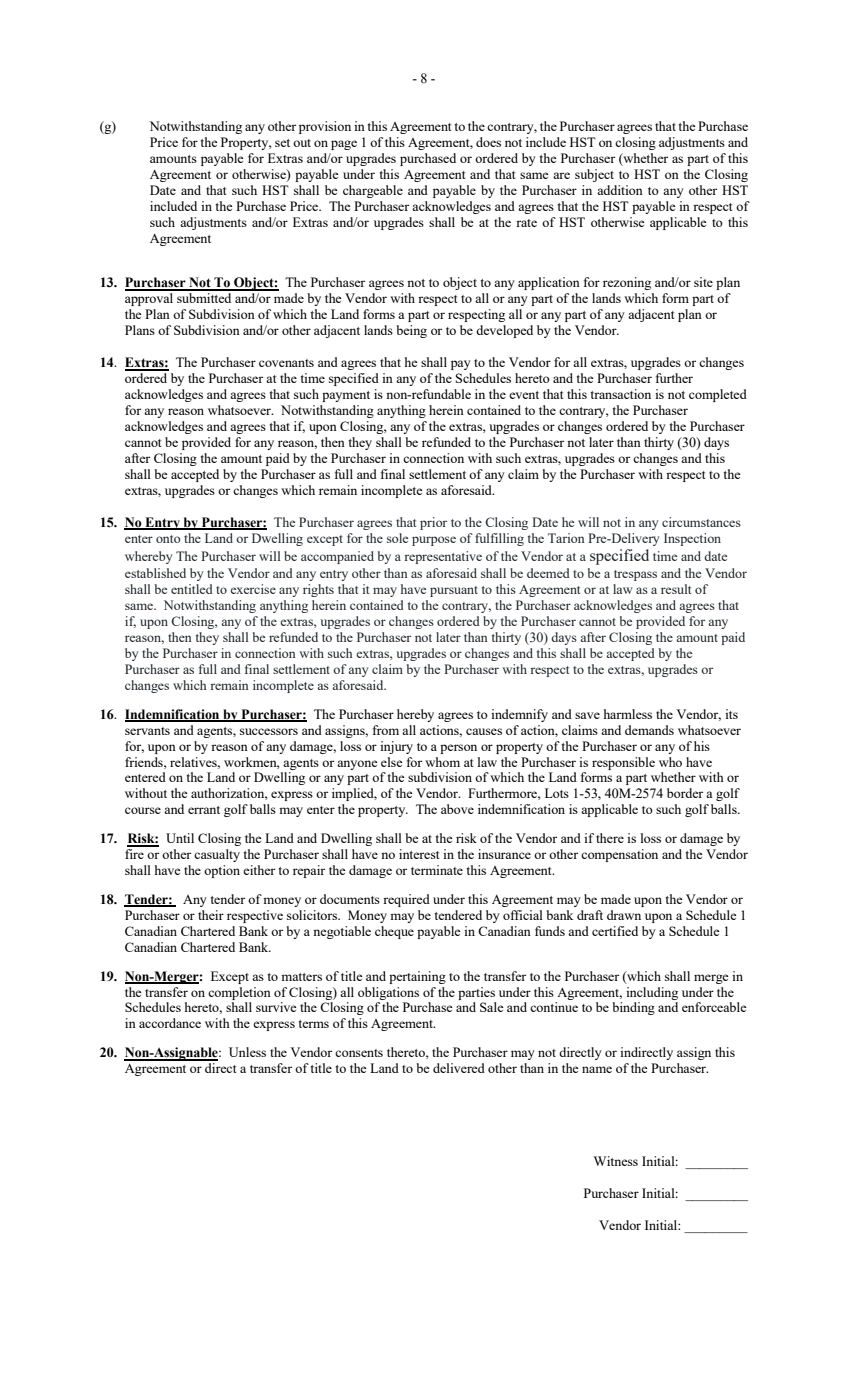  What do you see at coordinates (488, 142) in the screenshot?
I see `does` at bounding box center [488, 142].
